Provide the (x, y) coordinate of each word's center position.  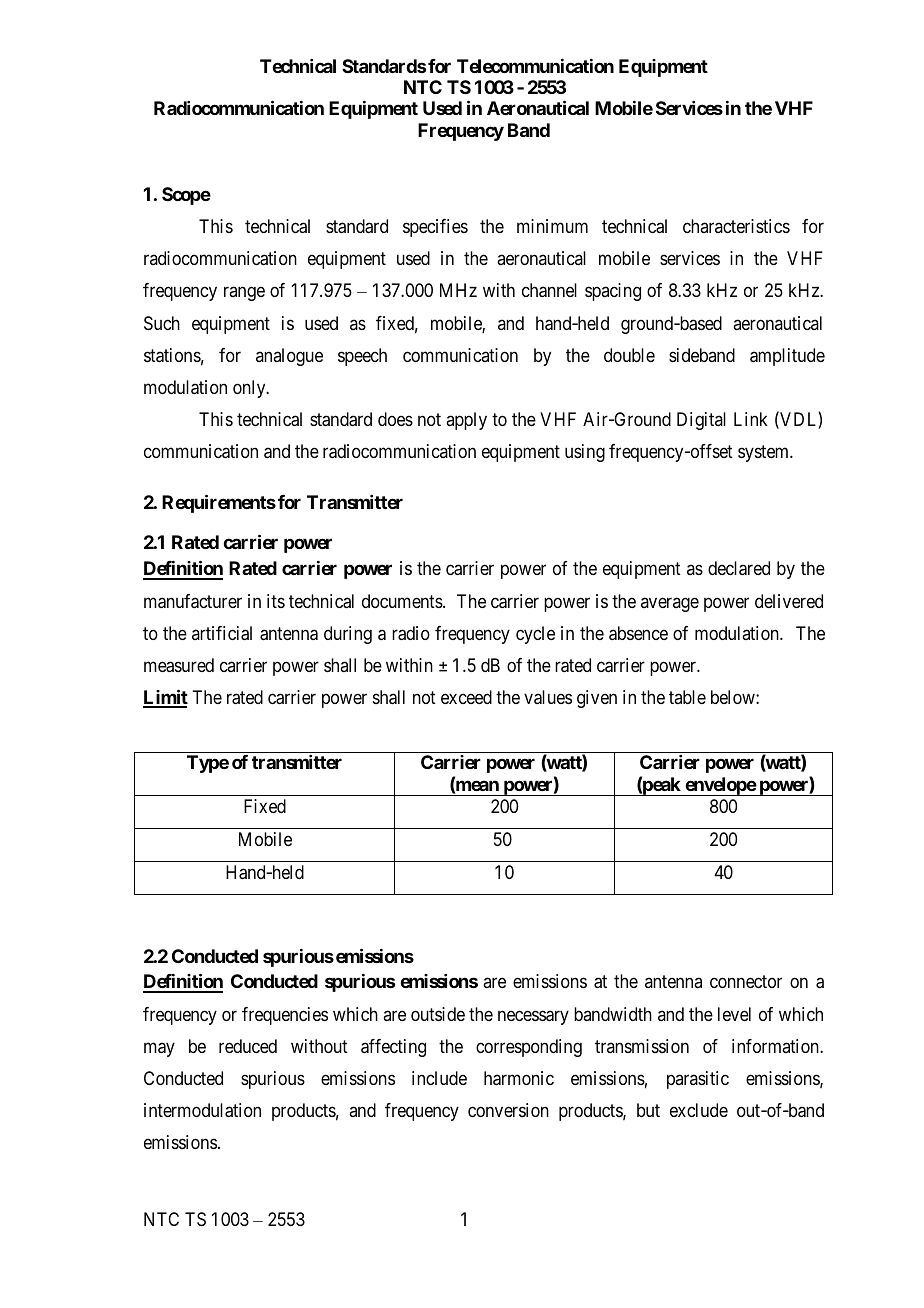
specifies (435, 228)
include (439, 1078)
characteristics (736, 226)
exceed (466, 697)
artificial (222, 633)
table (687, 697)
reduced (248, 1046)
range (244, 294)
